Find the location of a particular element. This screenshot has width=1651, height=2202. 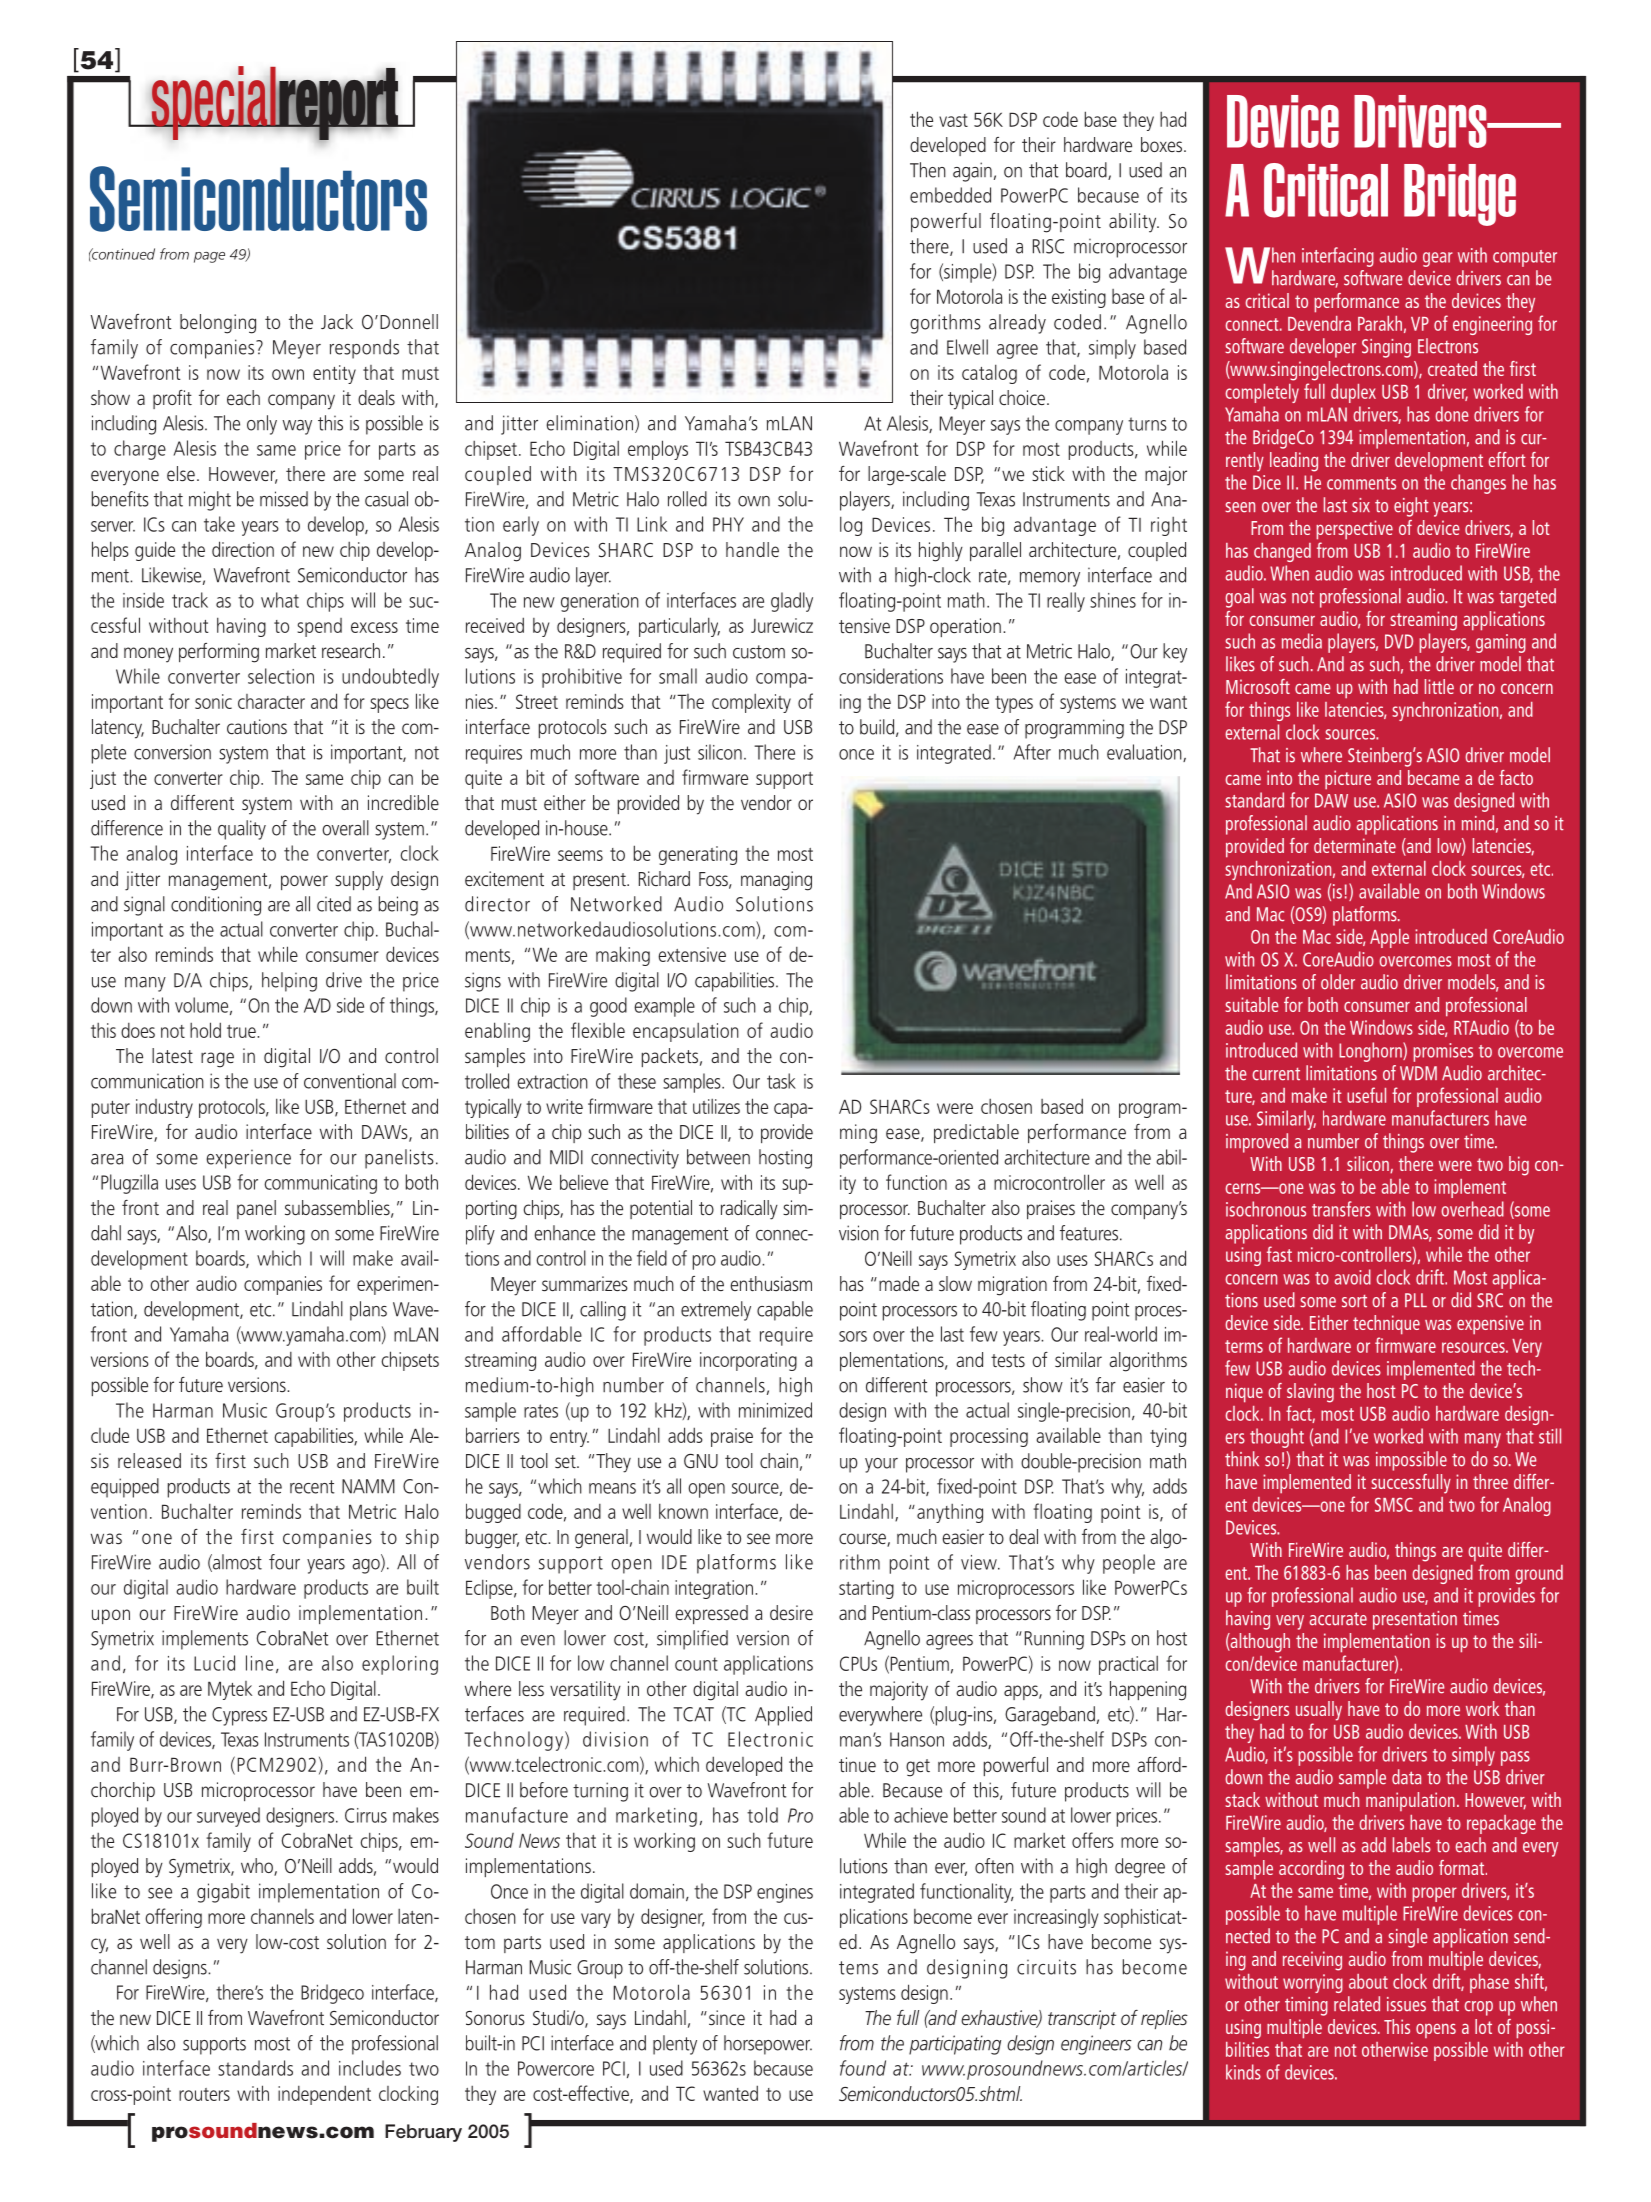

Then is located at coordinates (928, 170).
